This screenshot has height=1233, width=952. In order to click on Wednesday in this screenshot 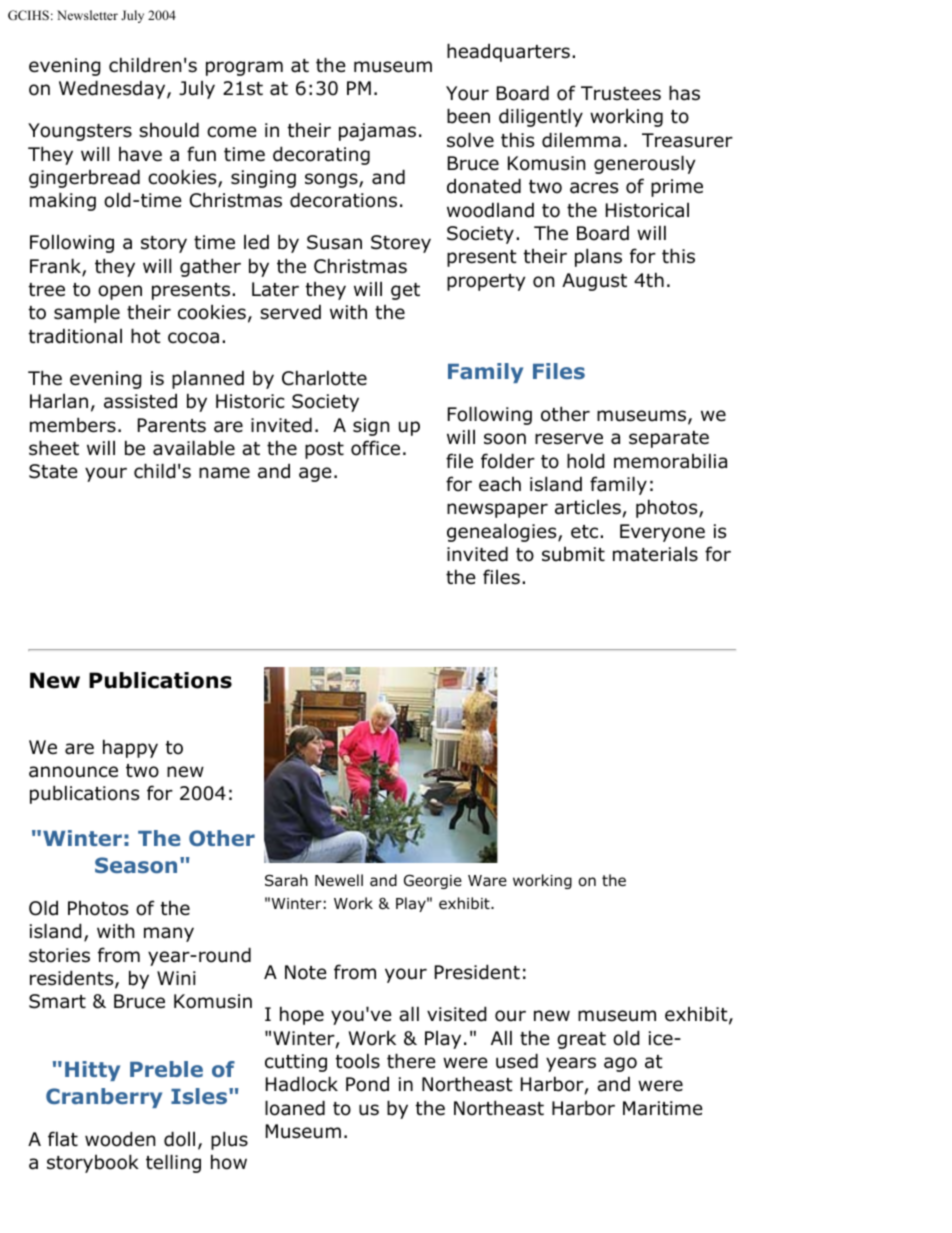, I will do `click(113, 89)`.
